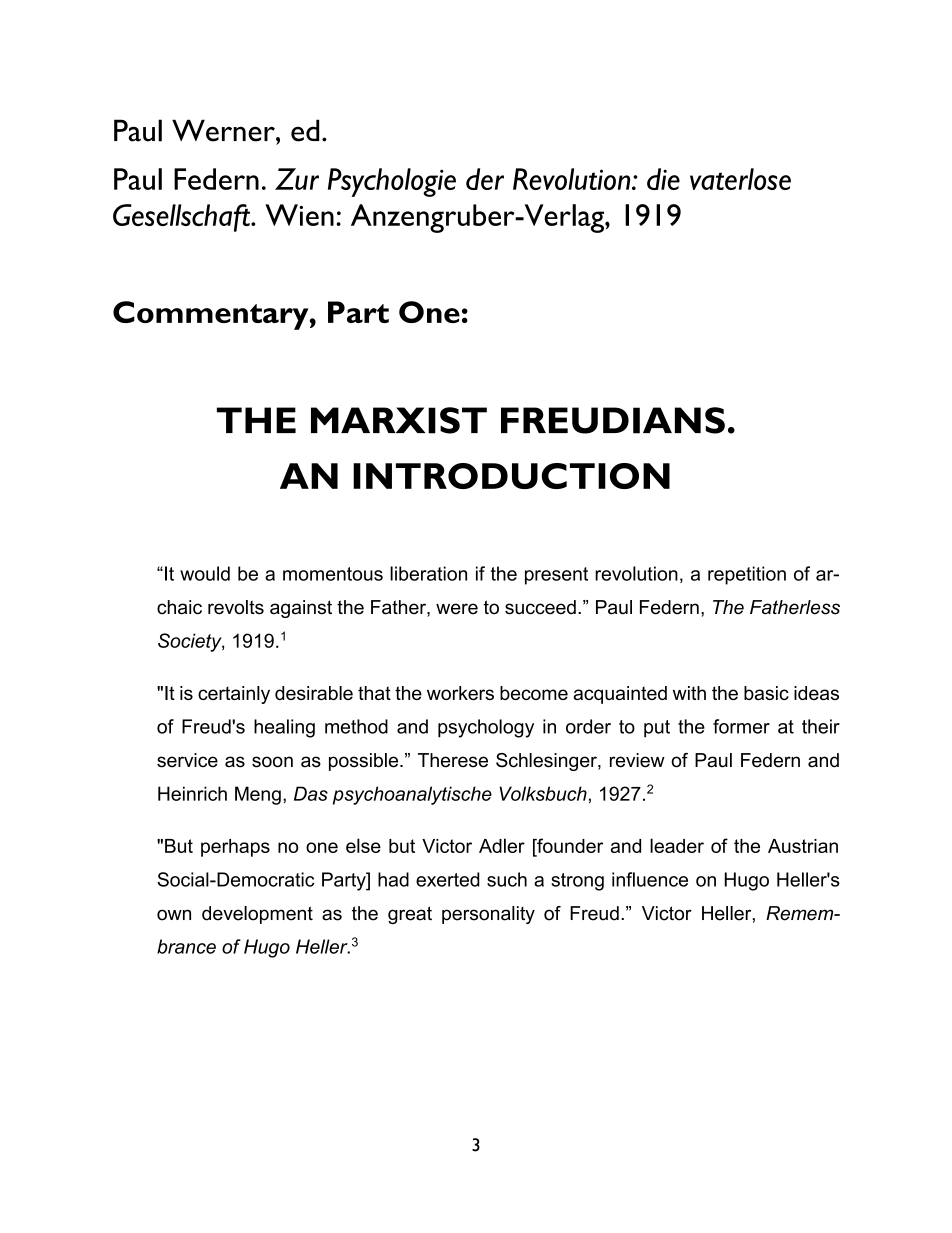 This image has height=1233, width=952. Describe the element at coordinates (747, 575) in the image. I see `repetition` at that location.
